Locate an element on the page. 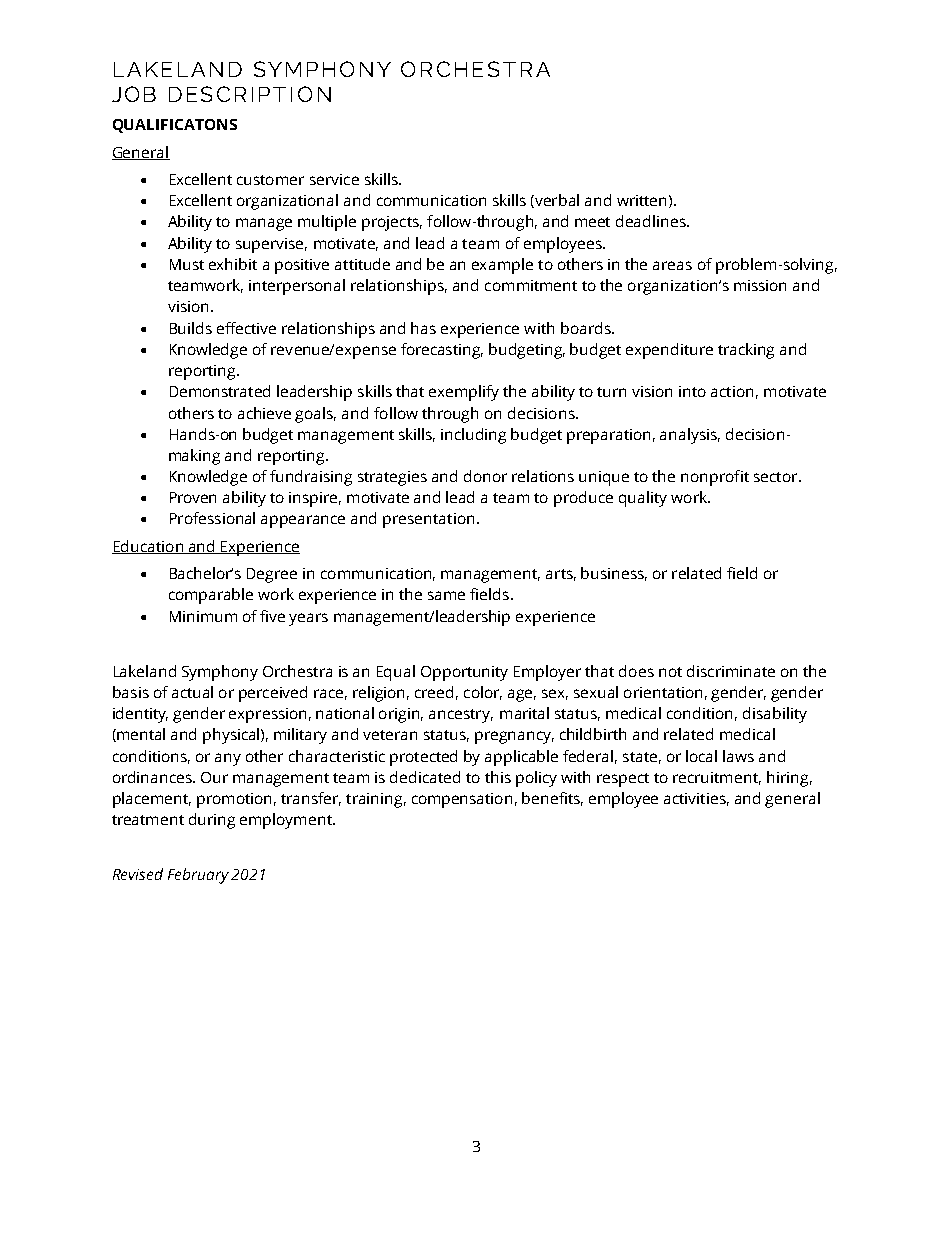 Image resolution: width=952 pixels, height=1233 pixels. Professional is located at coordinates (212, 518).
